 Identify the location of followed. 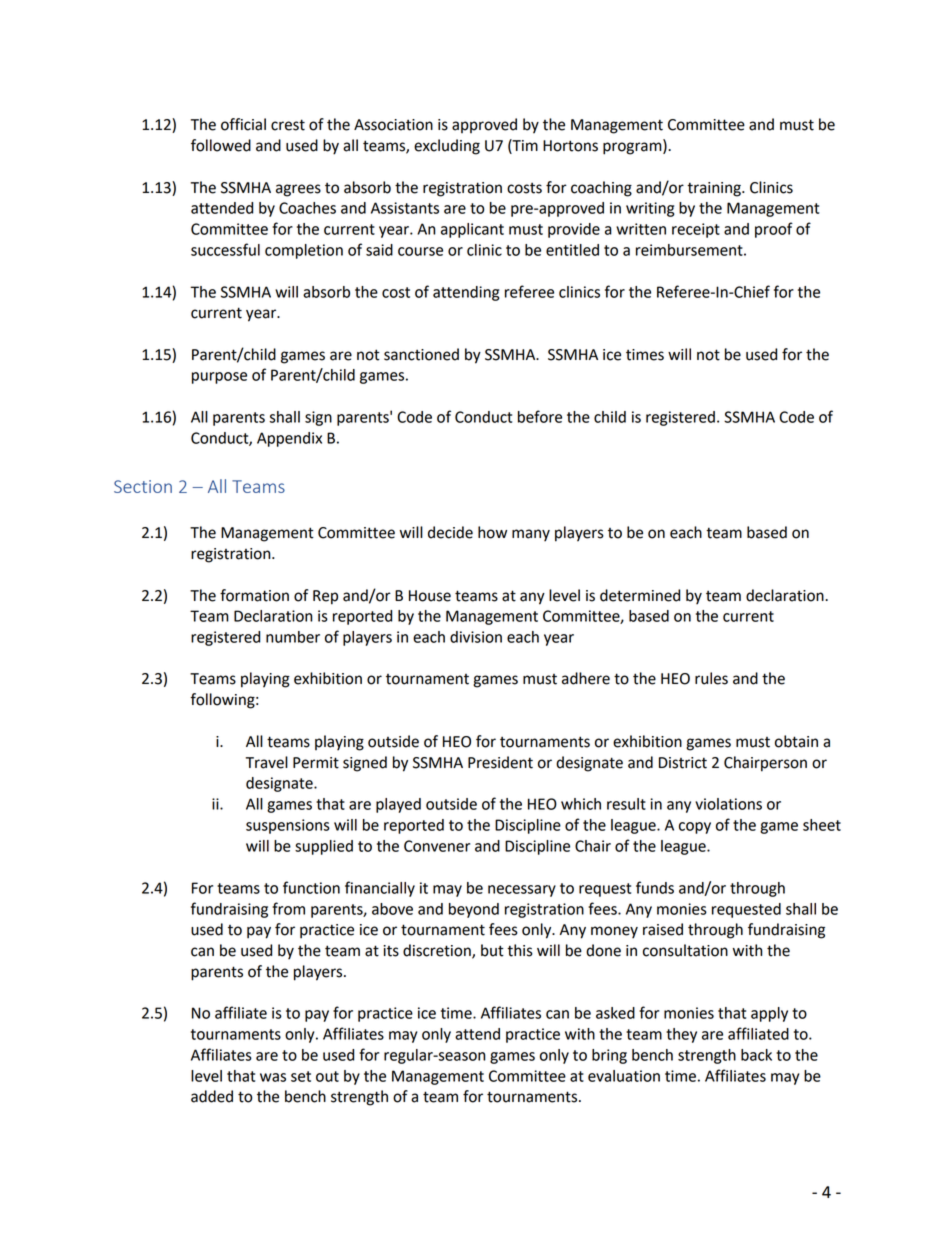
(221, 145).
